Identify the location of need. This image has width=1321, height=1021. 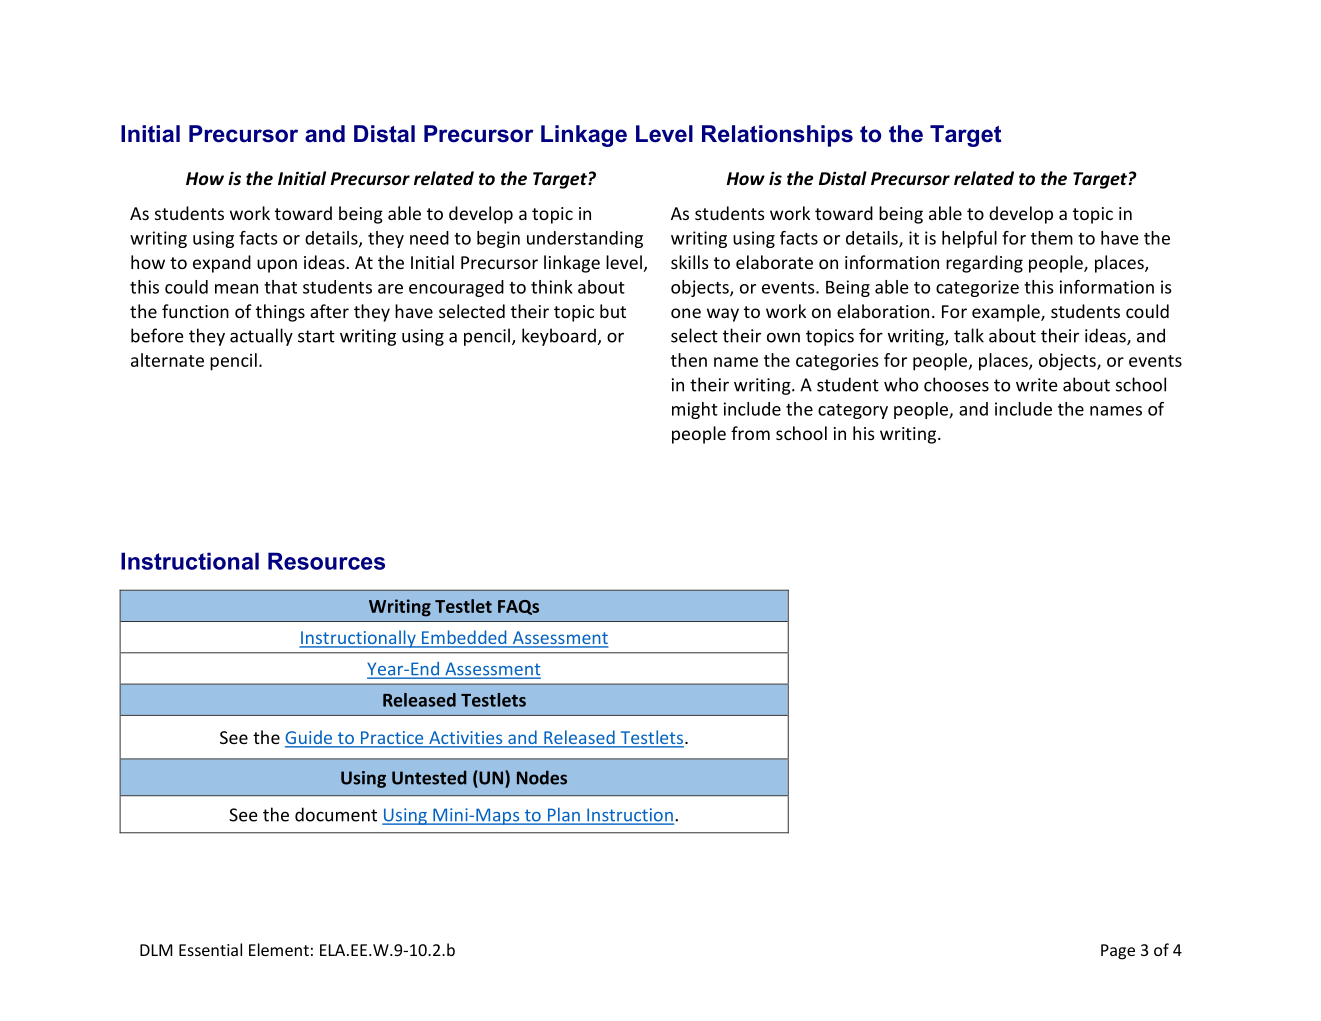
(429, 238).
